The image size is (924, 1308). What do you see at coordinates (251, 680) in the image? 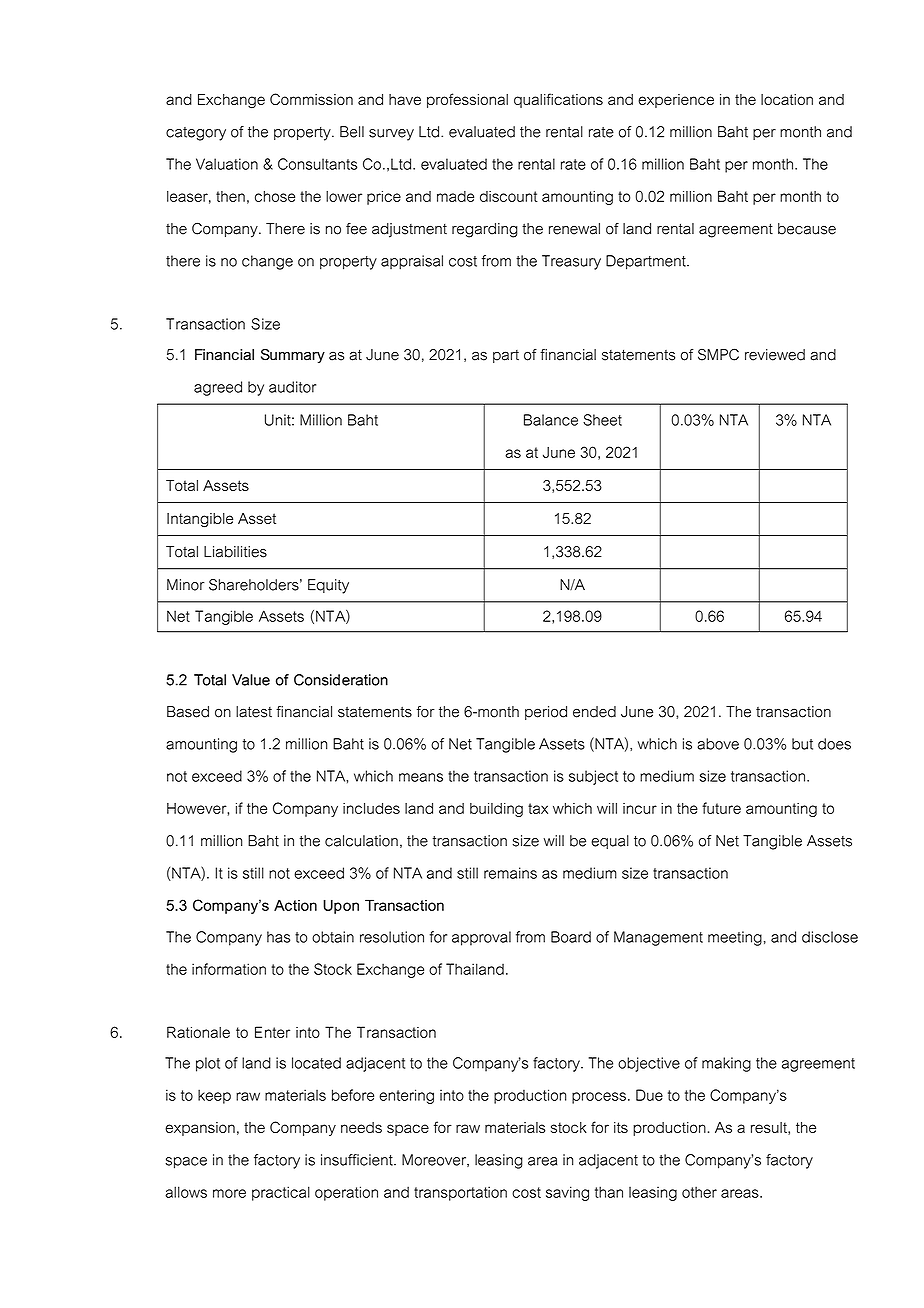
I see `Value` at bounding box center [251, 680].
